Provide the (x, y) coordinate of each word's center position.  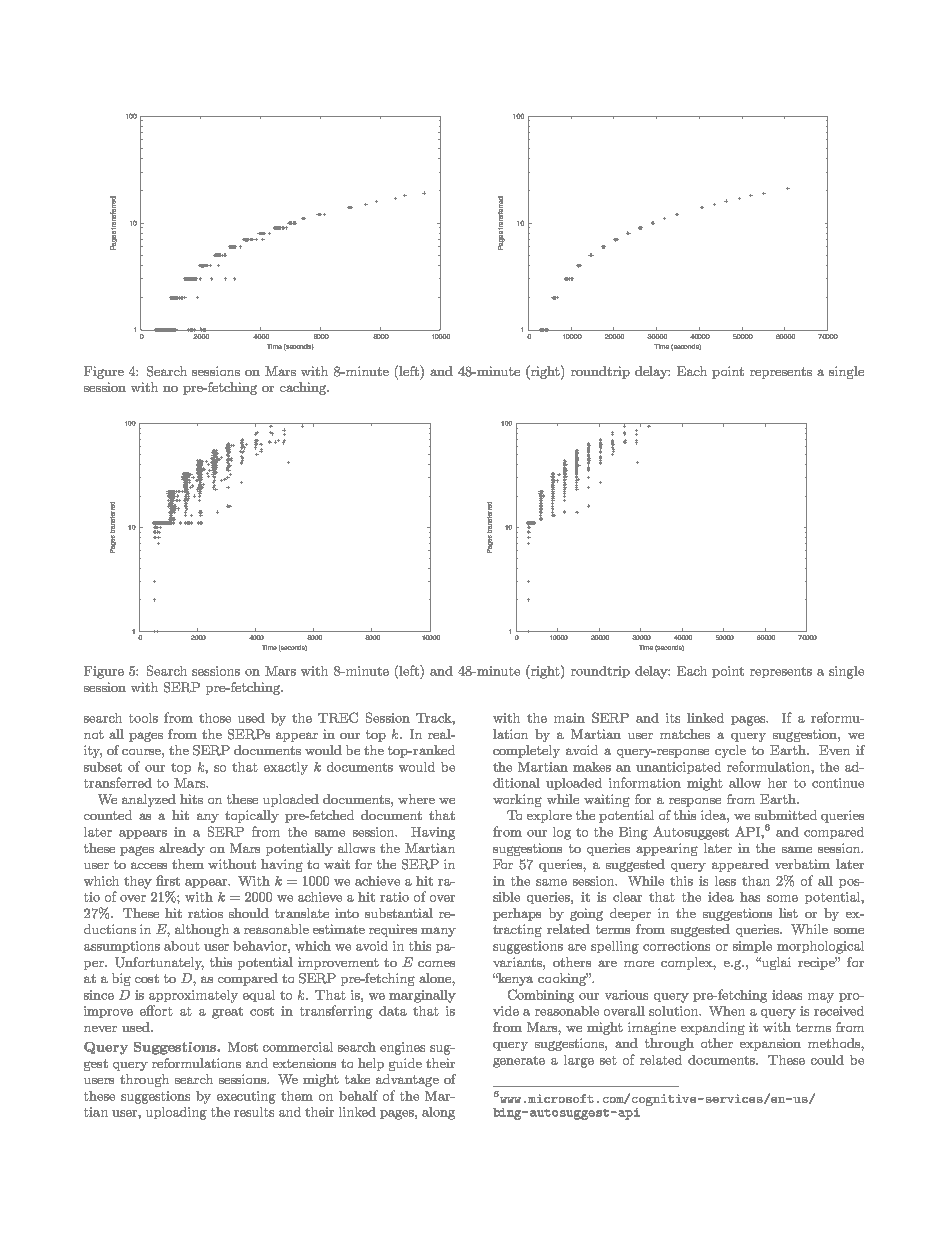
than (756, 881)
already (182, 849)
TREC (338, 717)
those (215, 718)
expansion (770, 1044)
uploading (176, 1113)
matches (685, 734)
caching (304, 388)
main (569, 718)
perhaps (517, 914)
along (438, 1113)
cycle (730, 751)
